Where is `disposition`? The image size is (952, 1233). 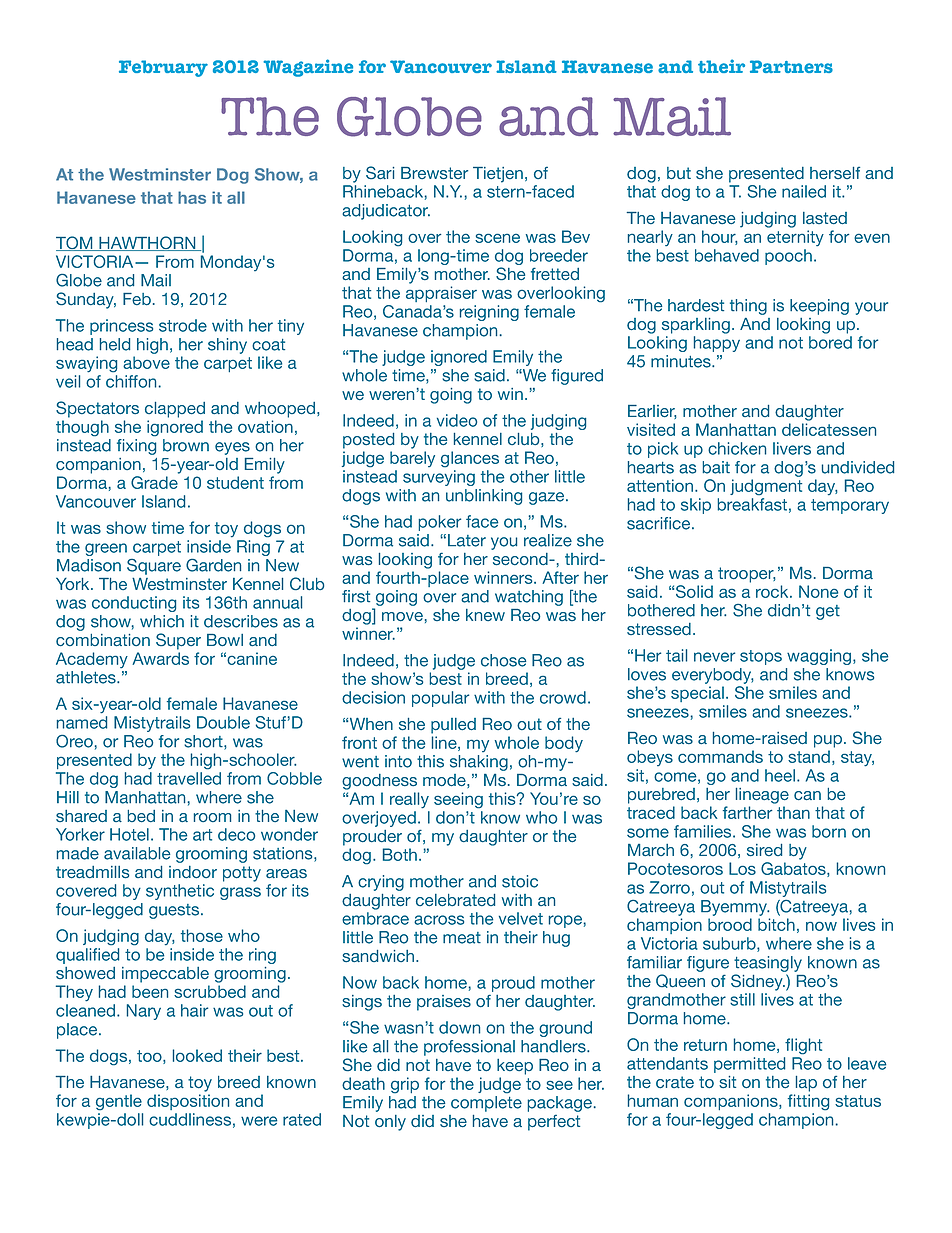 disposition is located at coordinates (188, 1102).
